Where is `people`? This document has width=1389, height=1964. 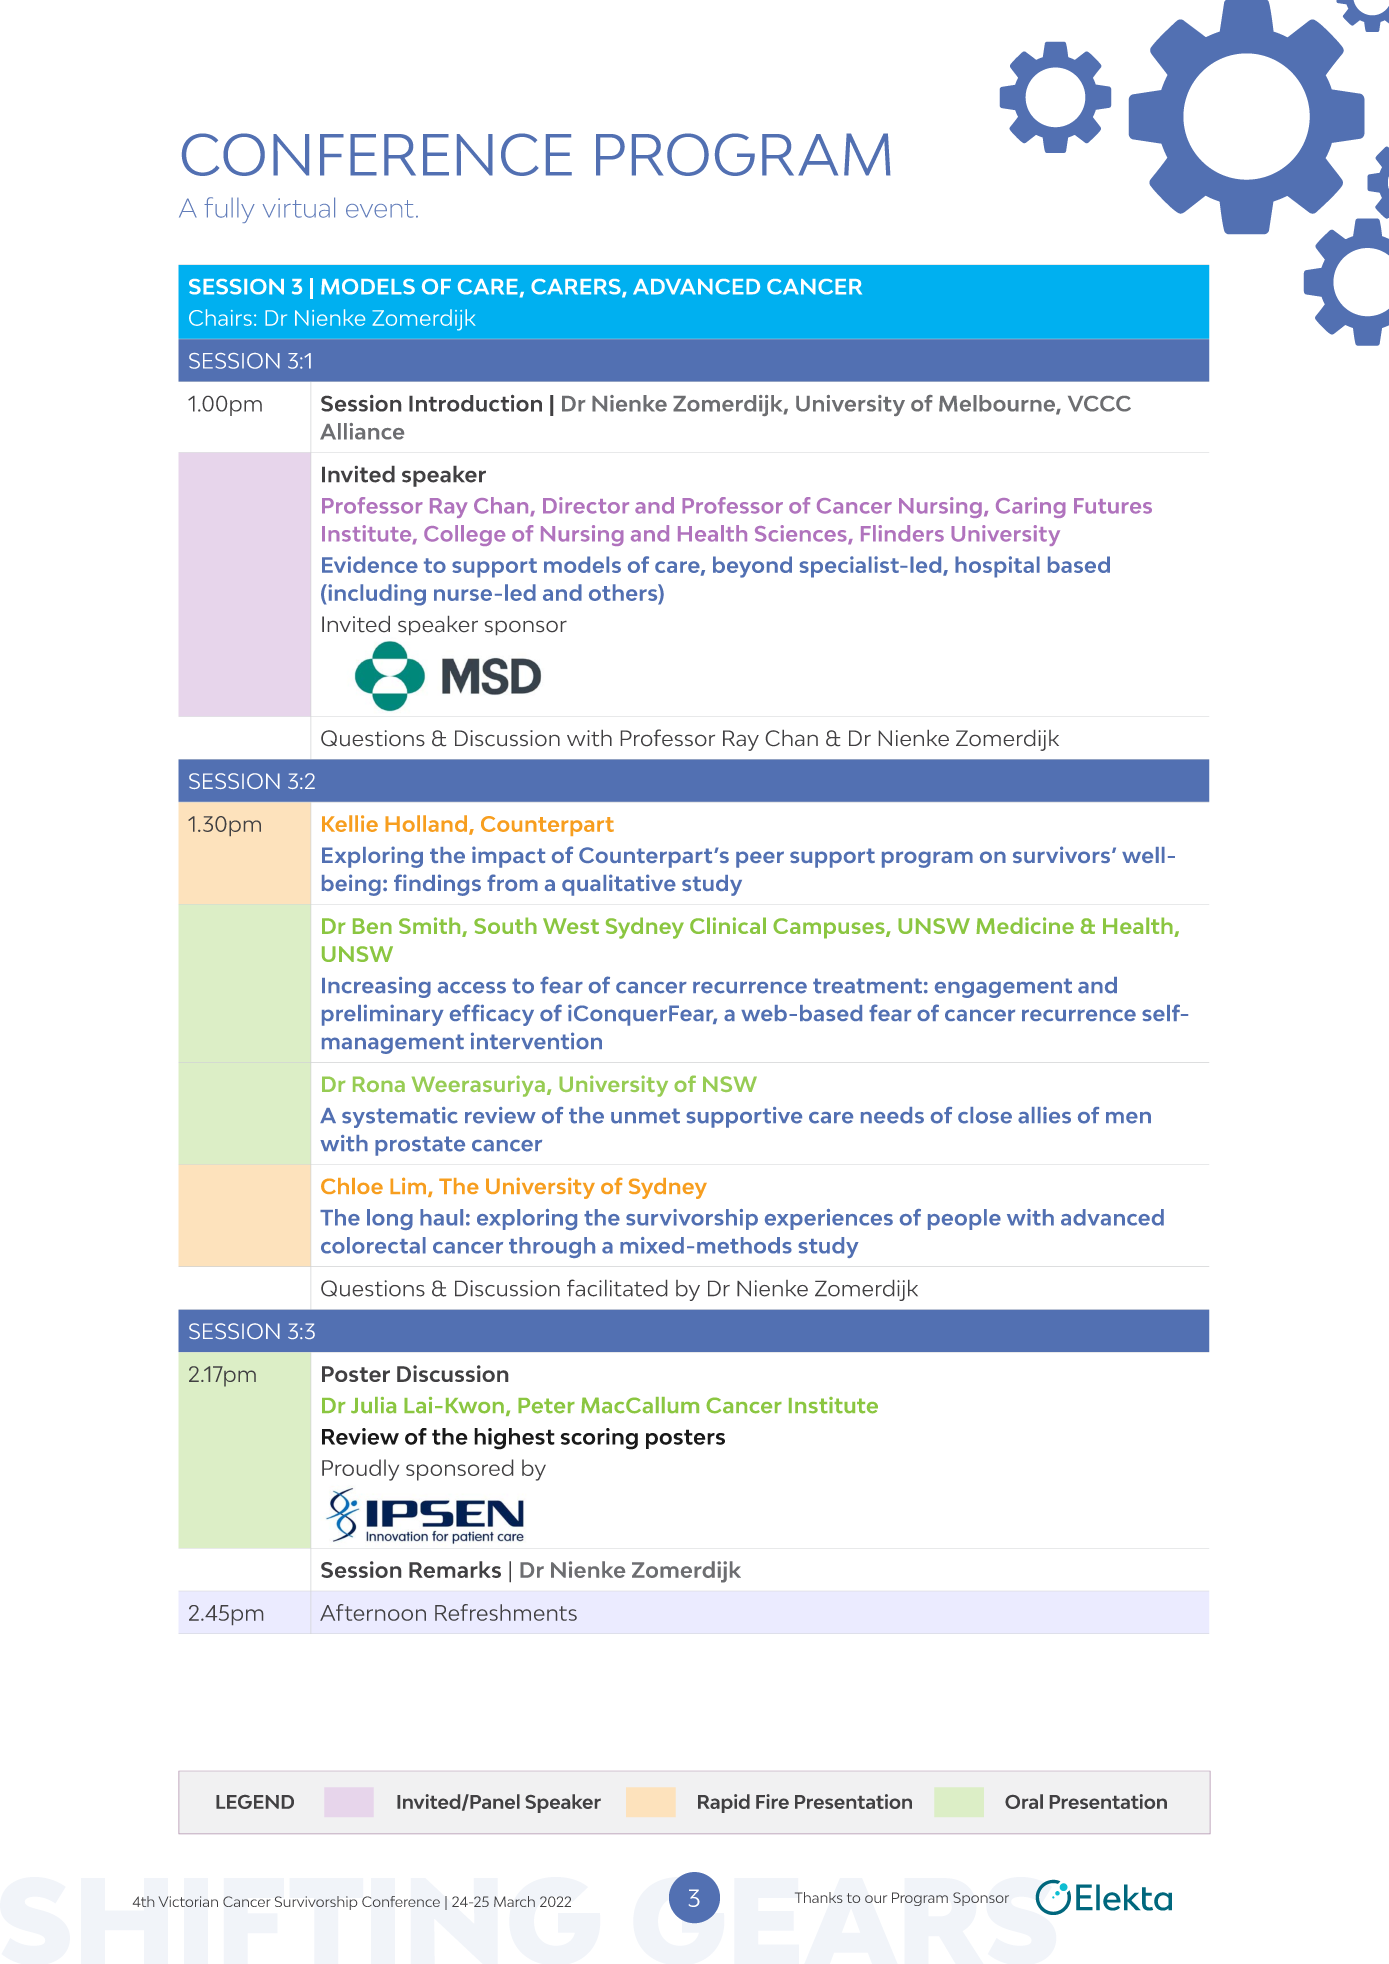
people is located at coordinates (964, 1219).
